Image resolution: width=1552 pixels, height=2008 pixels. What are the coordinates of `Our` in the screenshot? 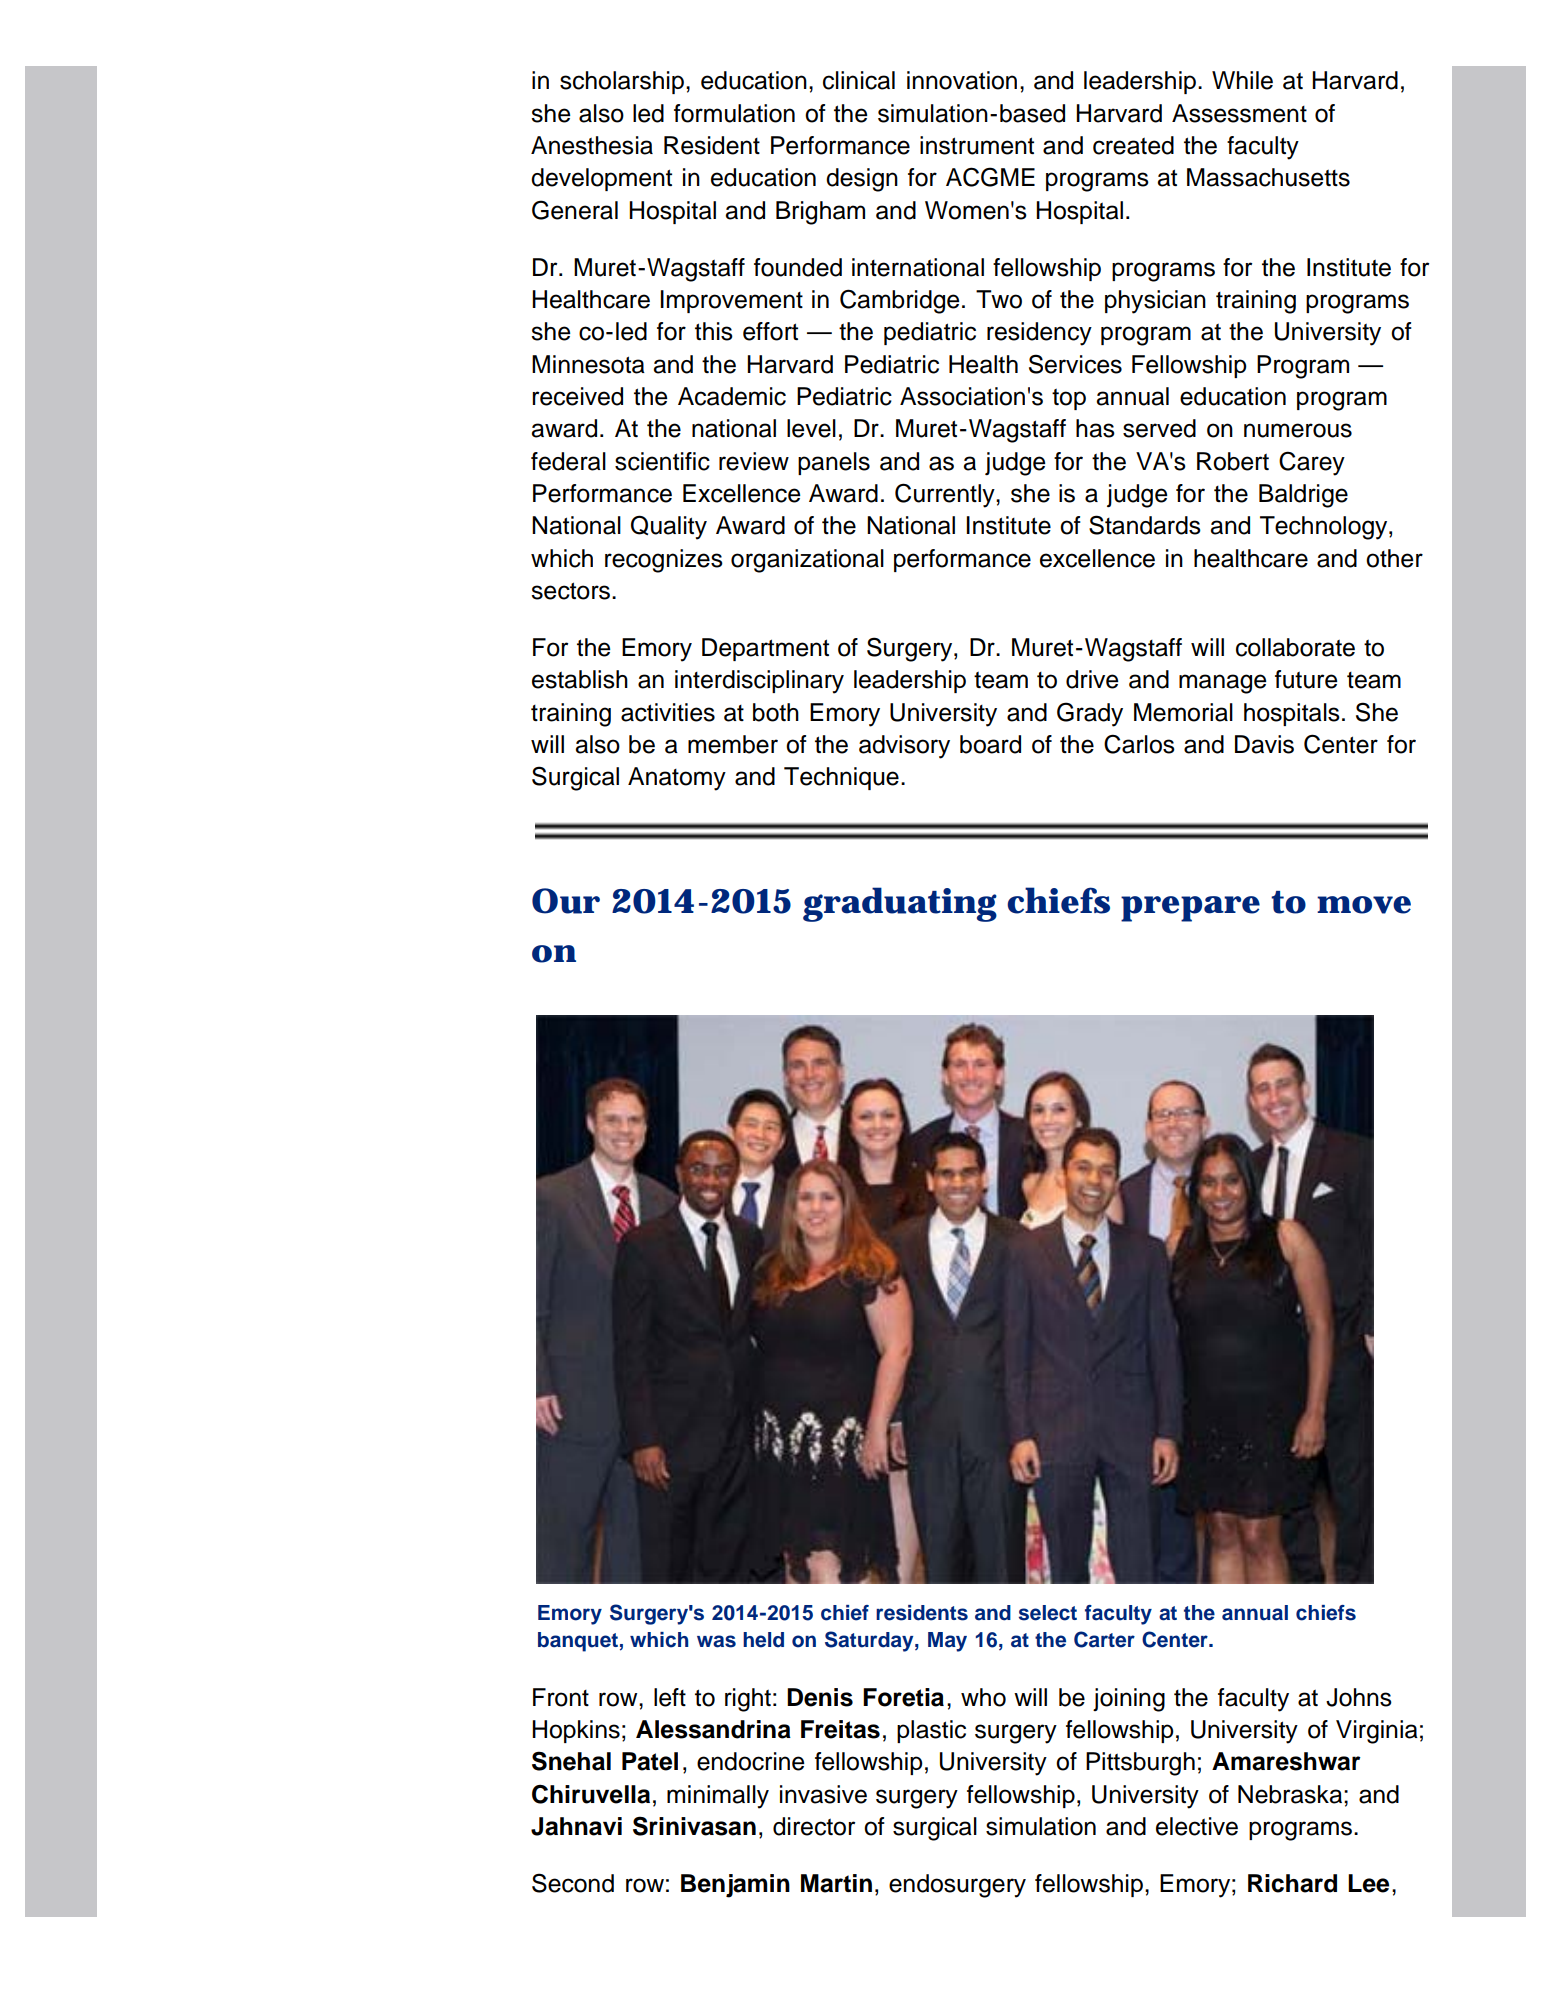 It's located at (566, 901).
